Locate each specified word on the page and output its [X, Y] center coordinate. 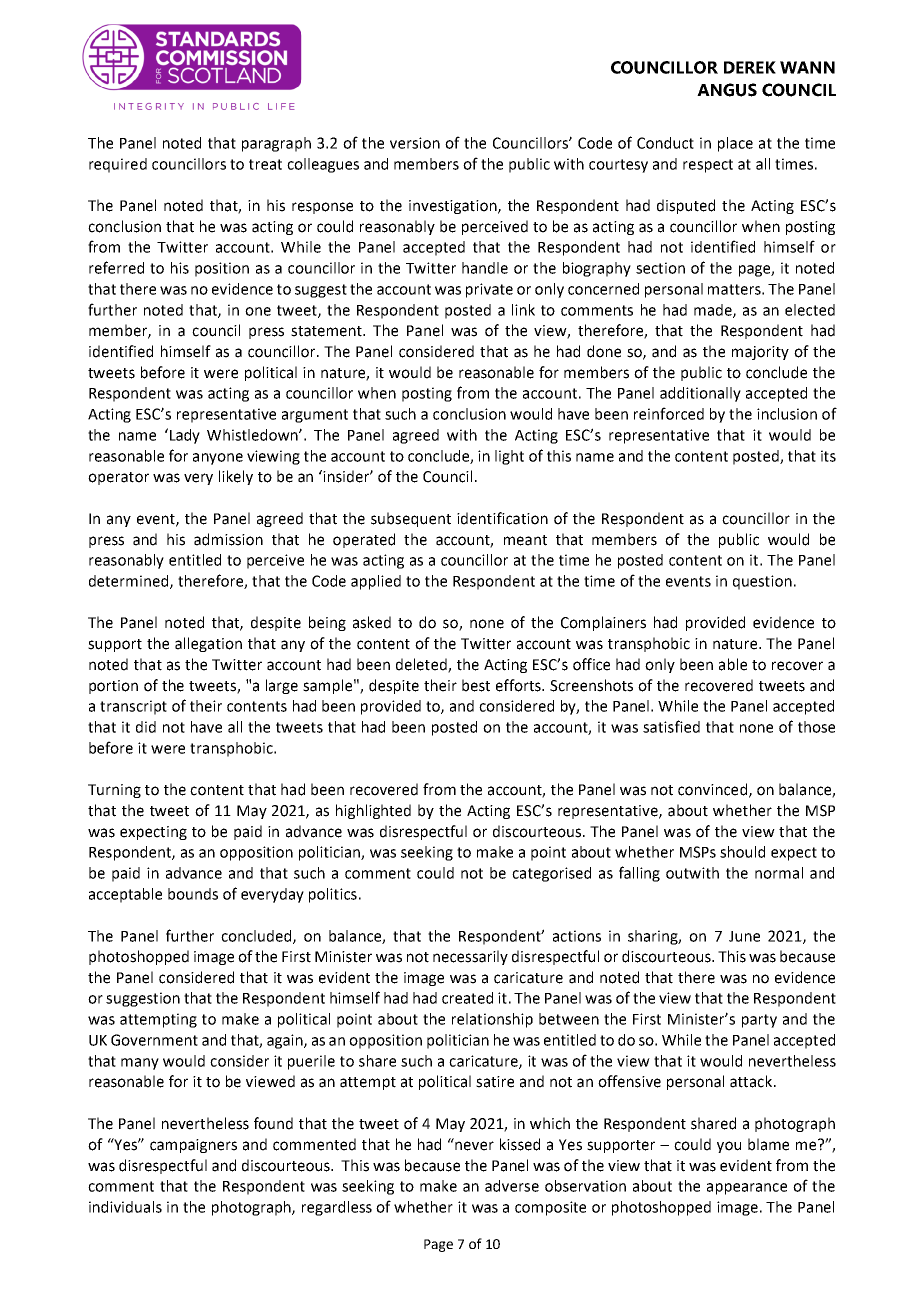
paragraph [276, 144]
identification [502, 518]
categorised [551, 874]
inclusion [787, 414]
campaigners [193, 1146]
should [742, 852]
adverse [512, 1186]
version [415, 143]
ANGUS [727, 90]
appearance [747, 1189]
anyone [218, 459]
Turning [114, 791]
